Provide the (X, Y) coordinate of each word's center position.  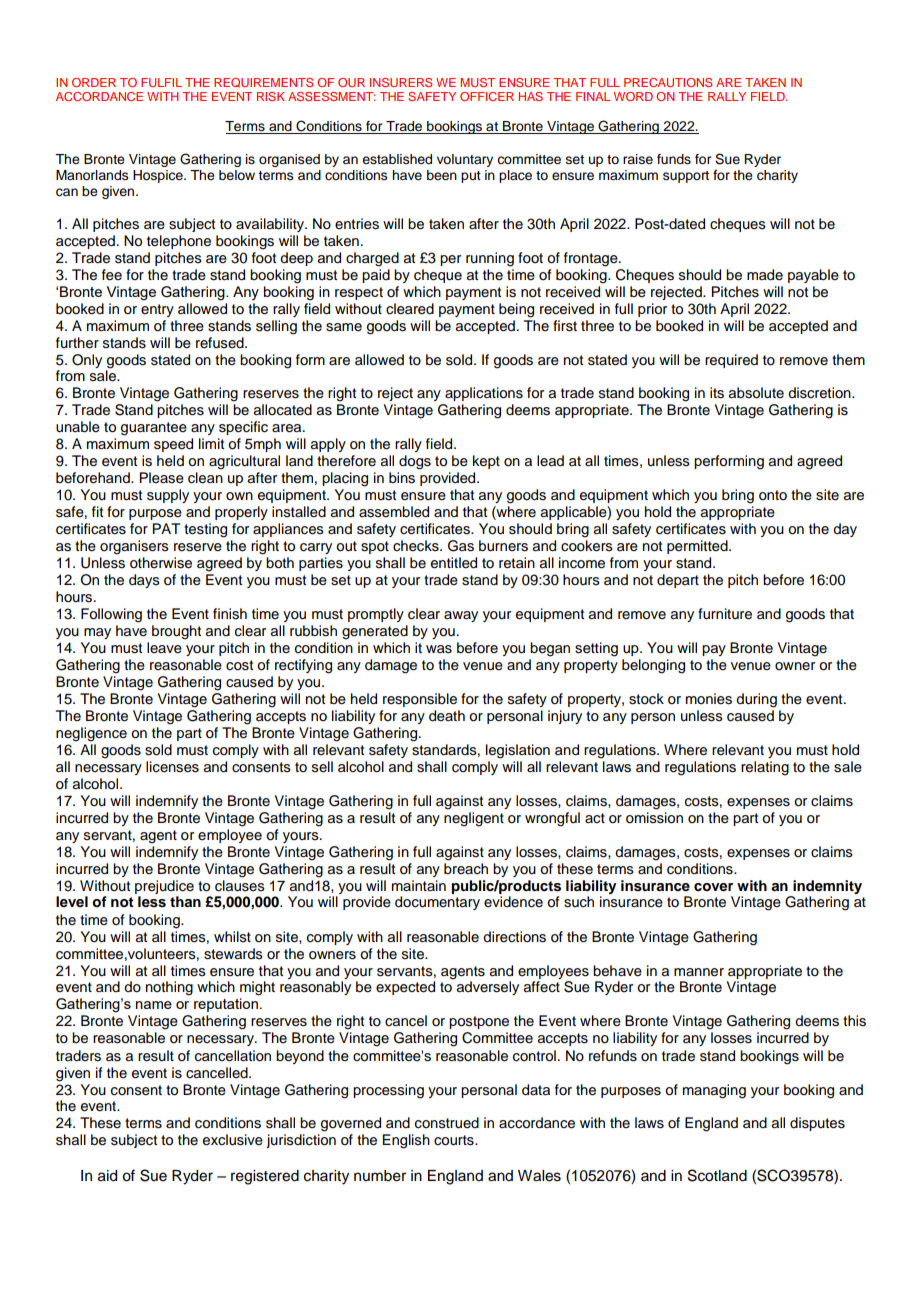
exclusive (233, 1140)
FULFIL (161, 82)
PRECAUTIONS (668, 82)
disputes (817, 1124)
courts (455, 1140)
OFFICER (487, 96)
